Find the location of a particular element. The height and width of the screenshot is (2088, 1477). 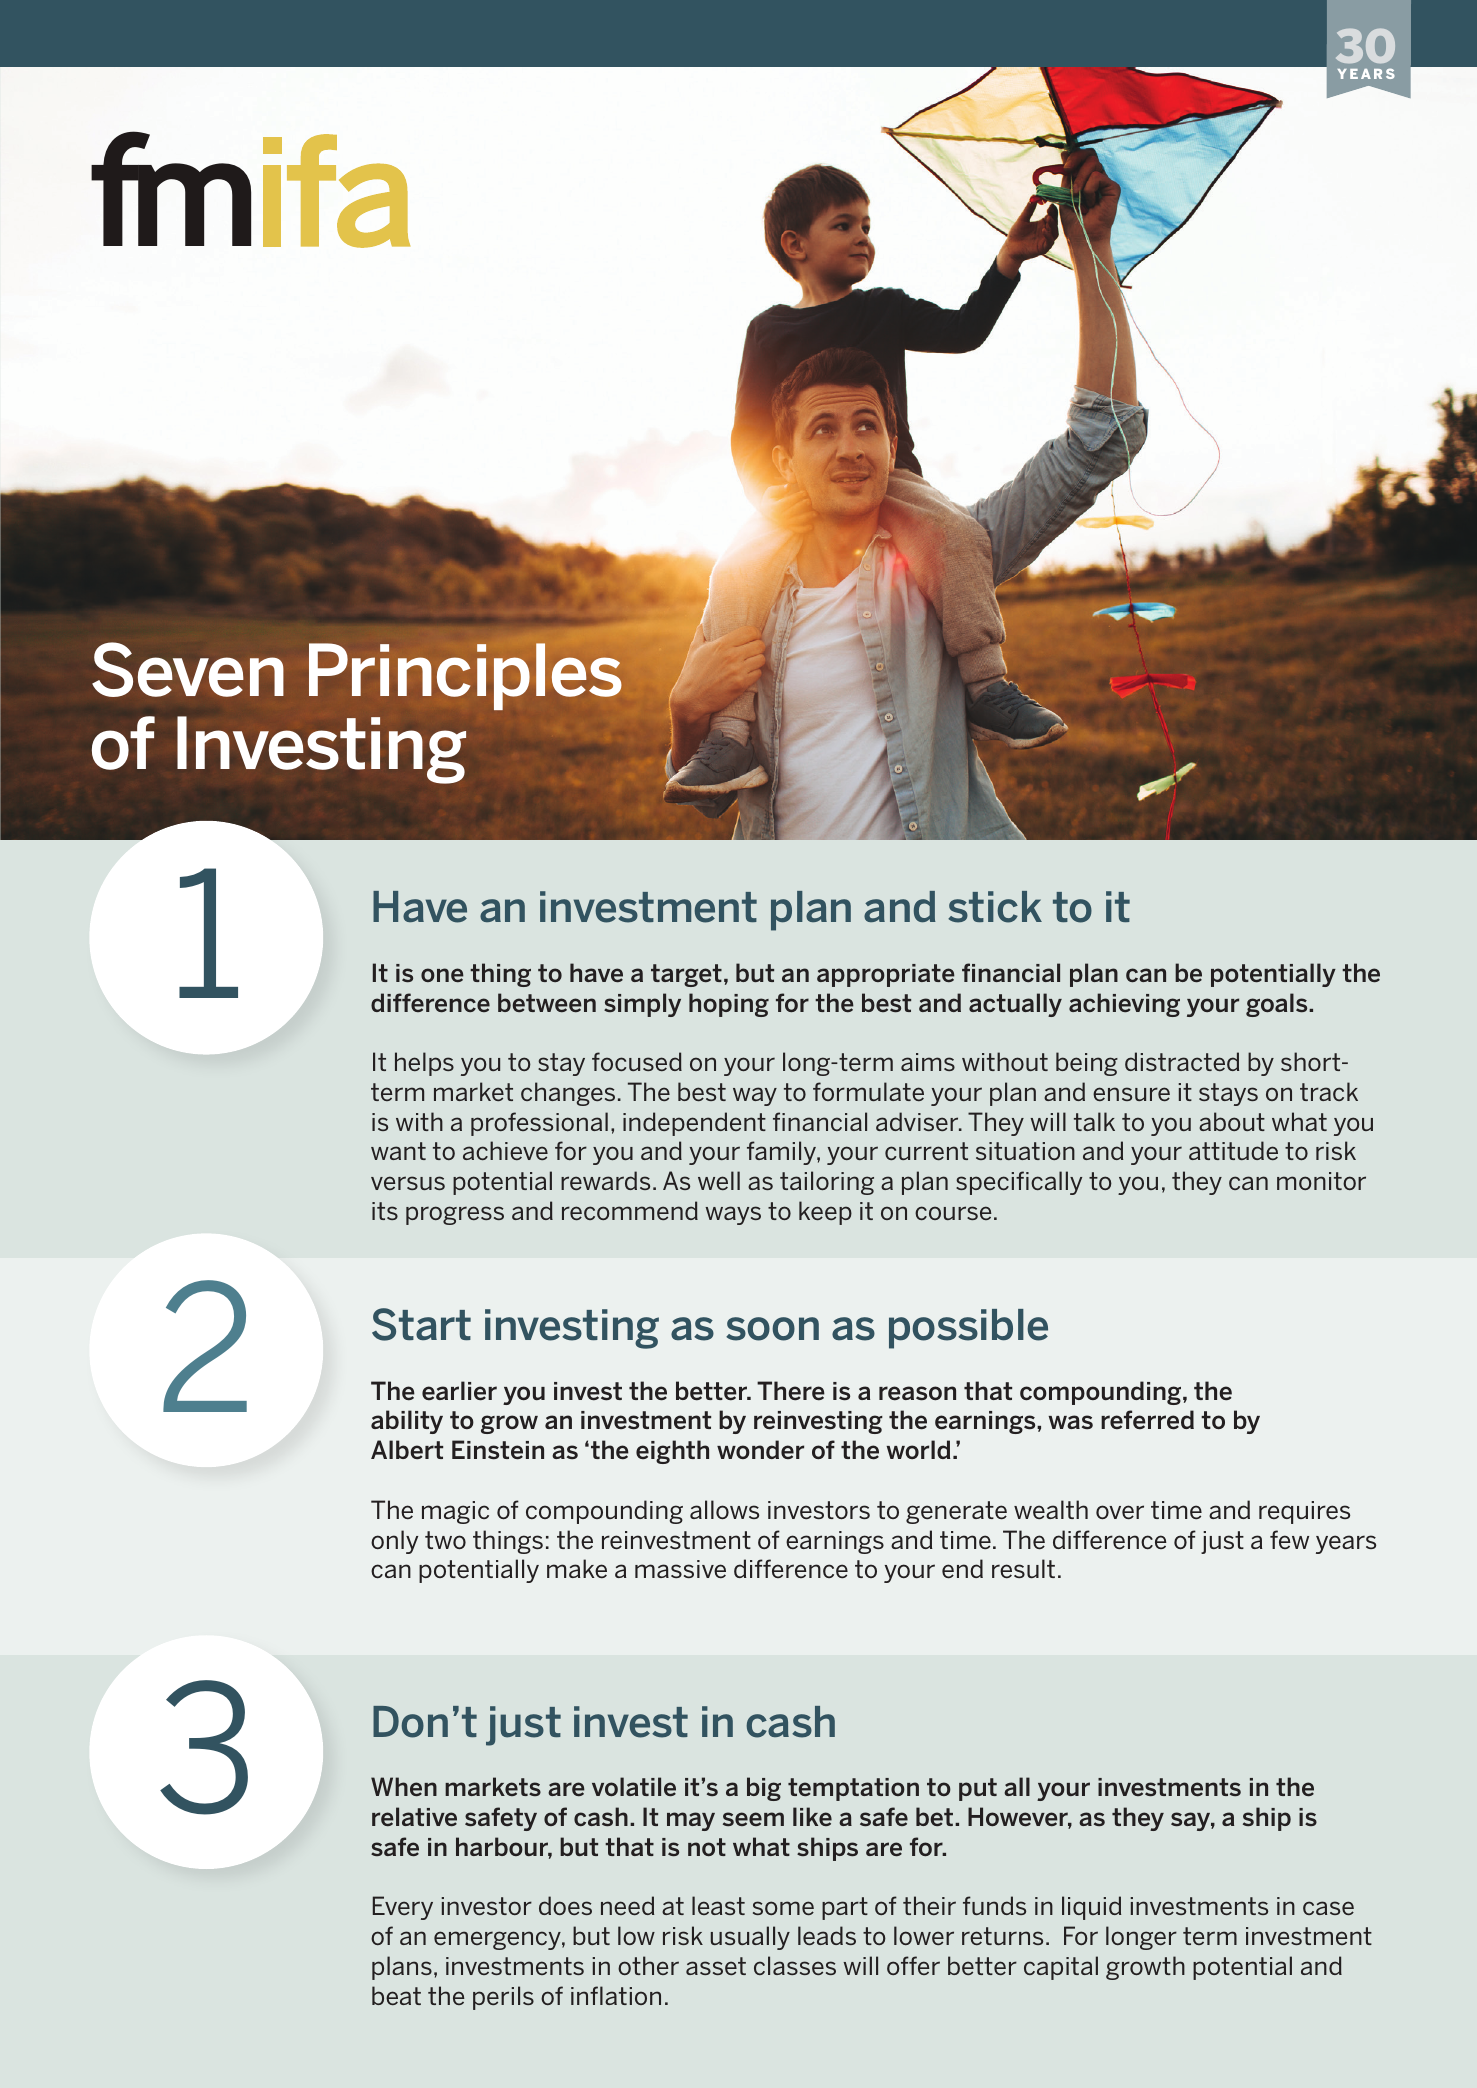

When is located at coordinates (404, 1786).
